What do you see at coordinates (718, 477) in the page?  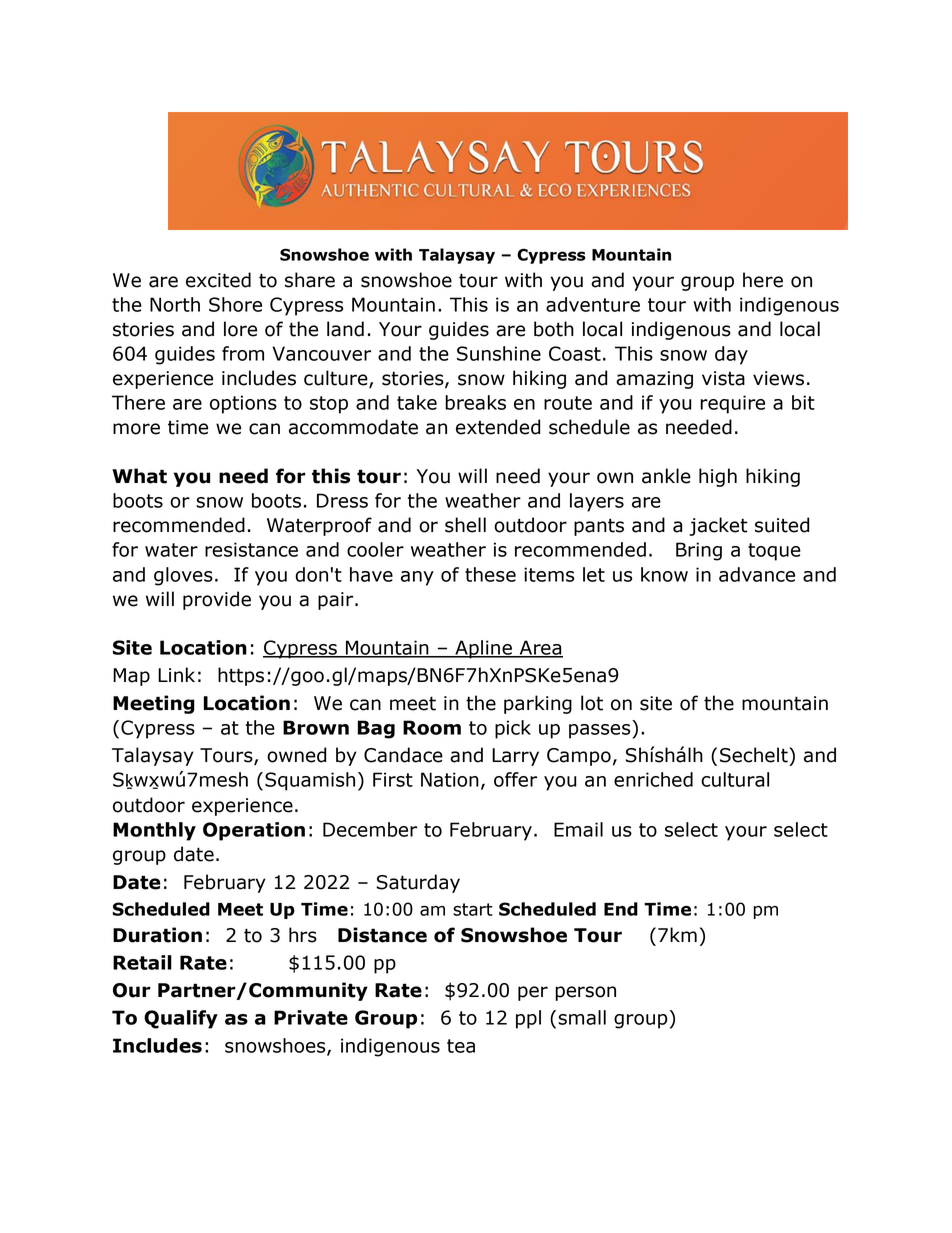 I see `high` at bounding box center [718, 477].
